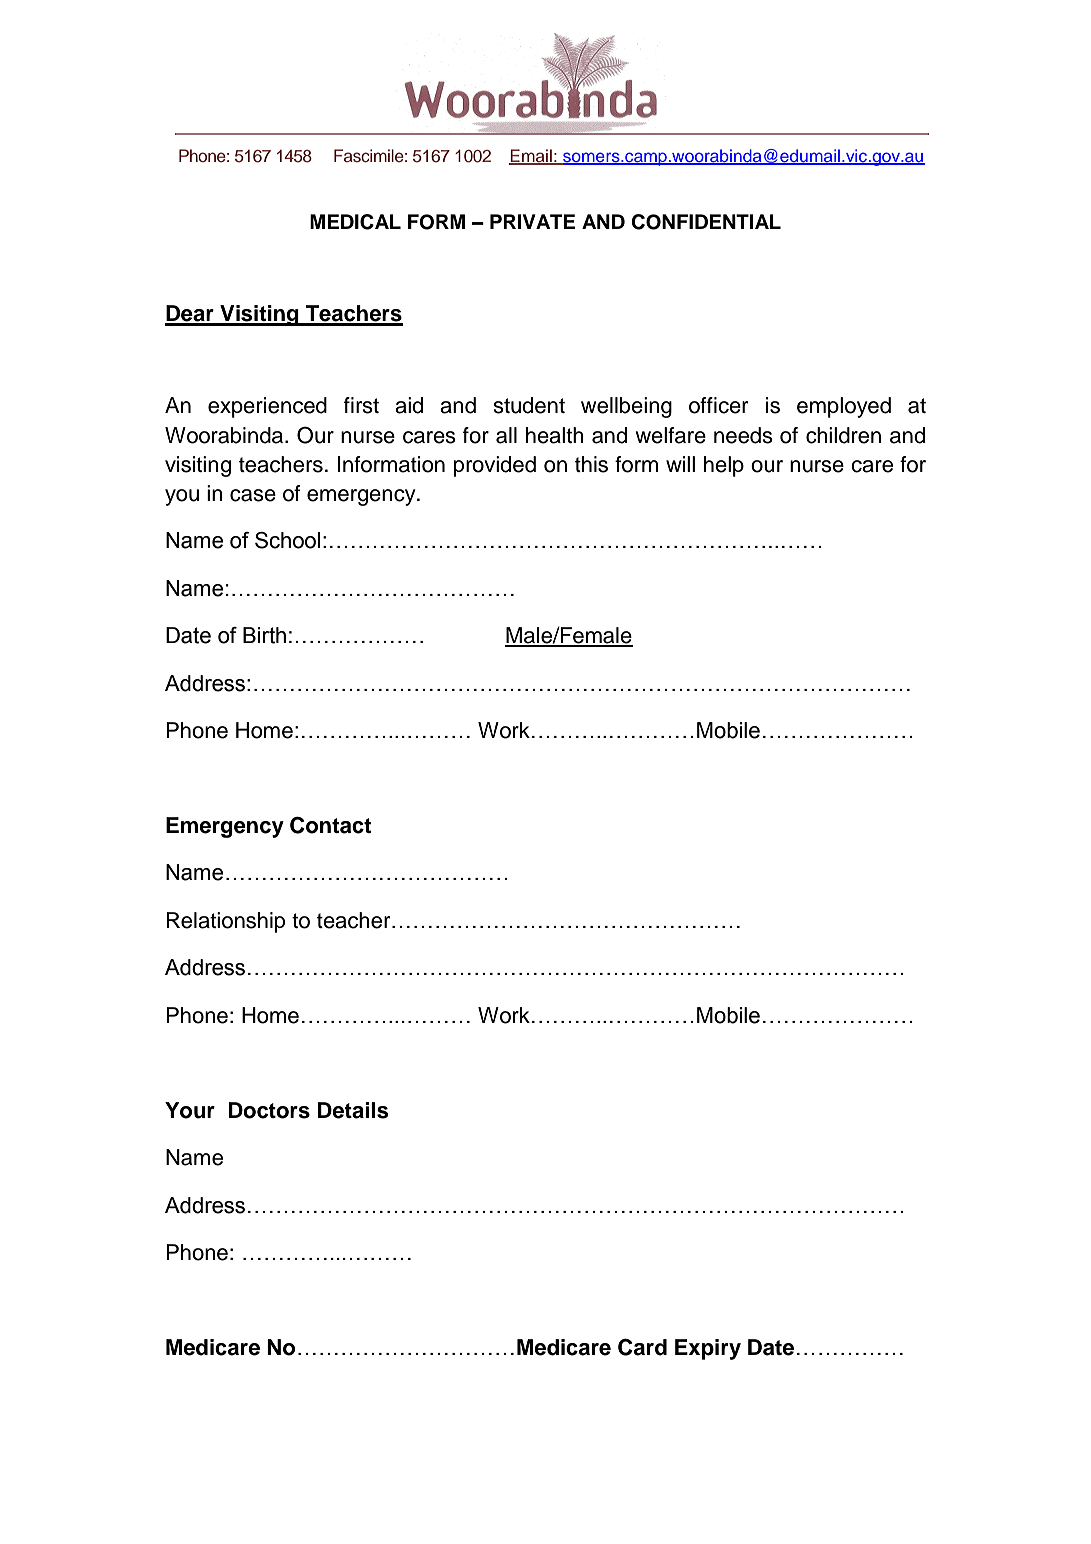  Describe the element at coordinates (743, 435) in the screenshot. I see `needs` at that location.
